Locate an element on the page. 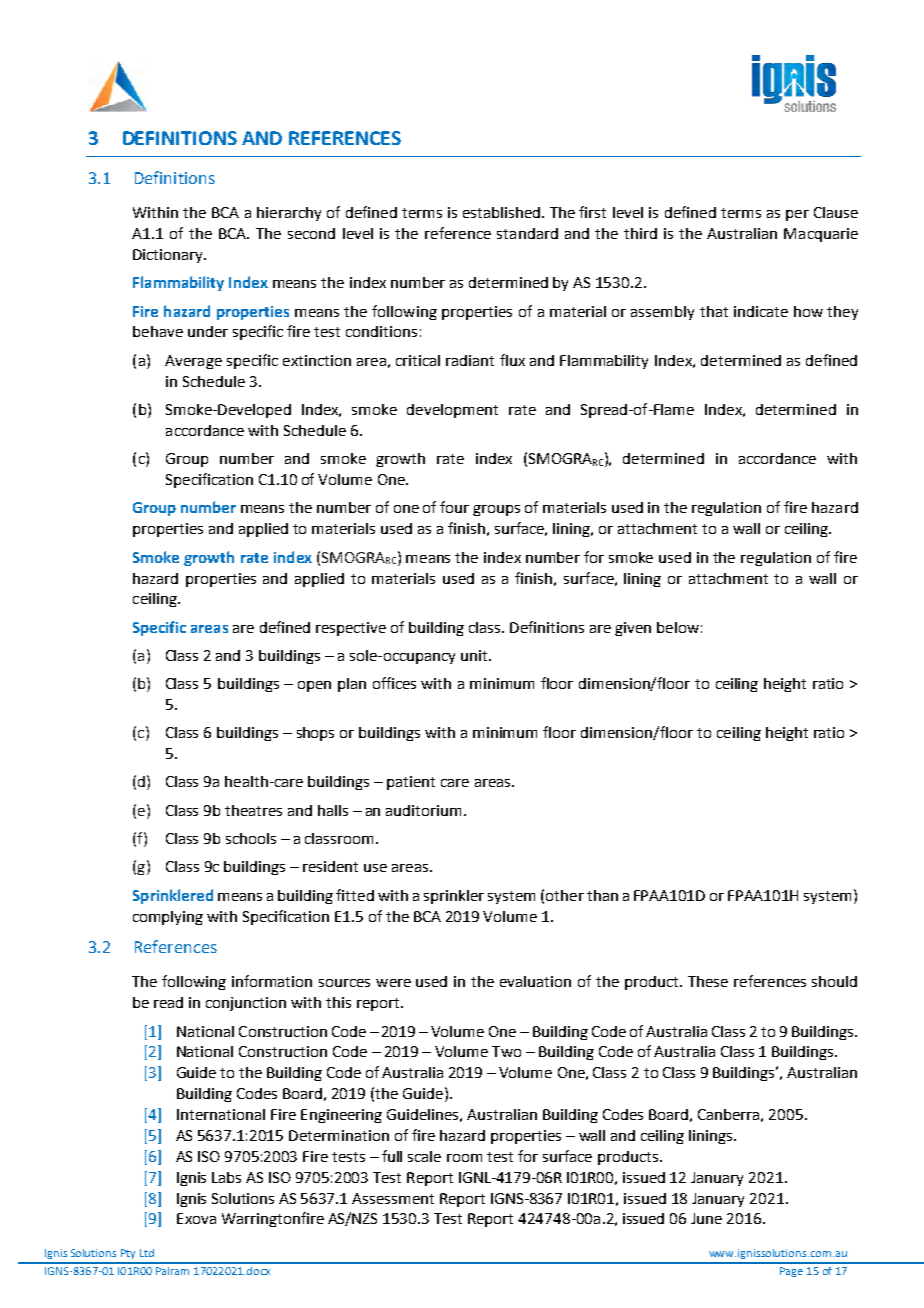  These is located at coordinates (708, 981).
